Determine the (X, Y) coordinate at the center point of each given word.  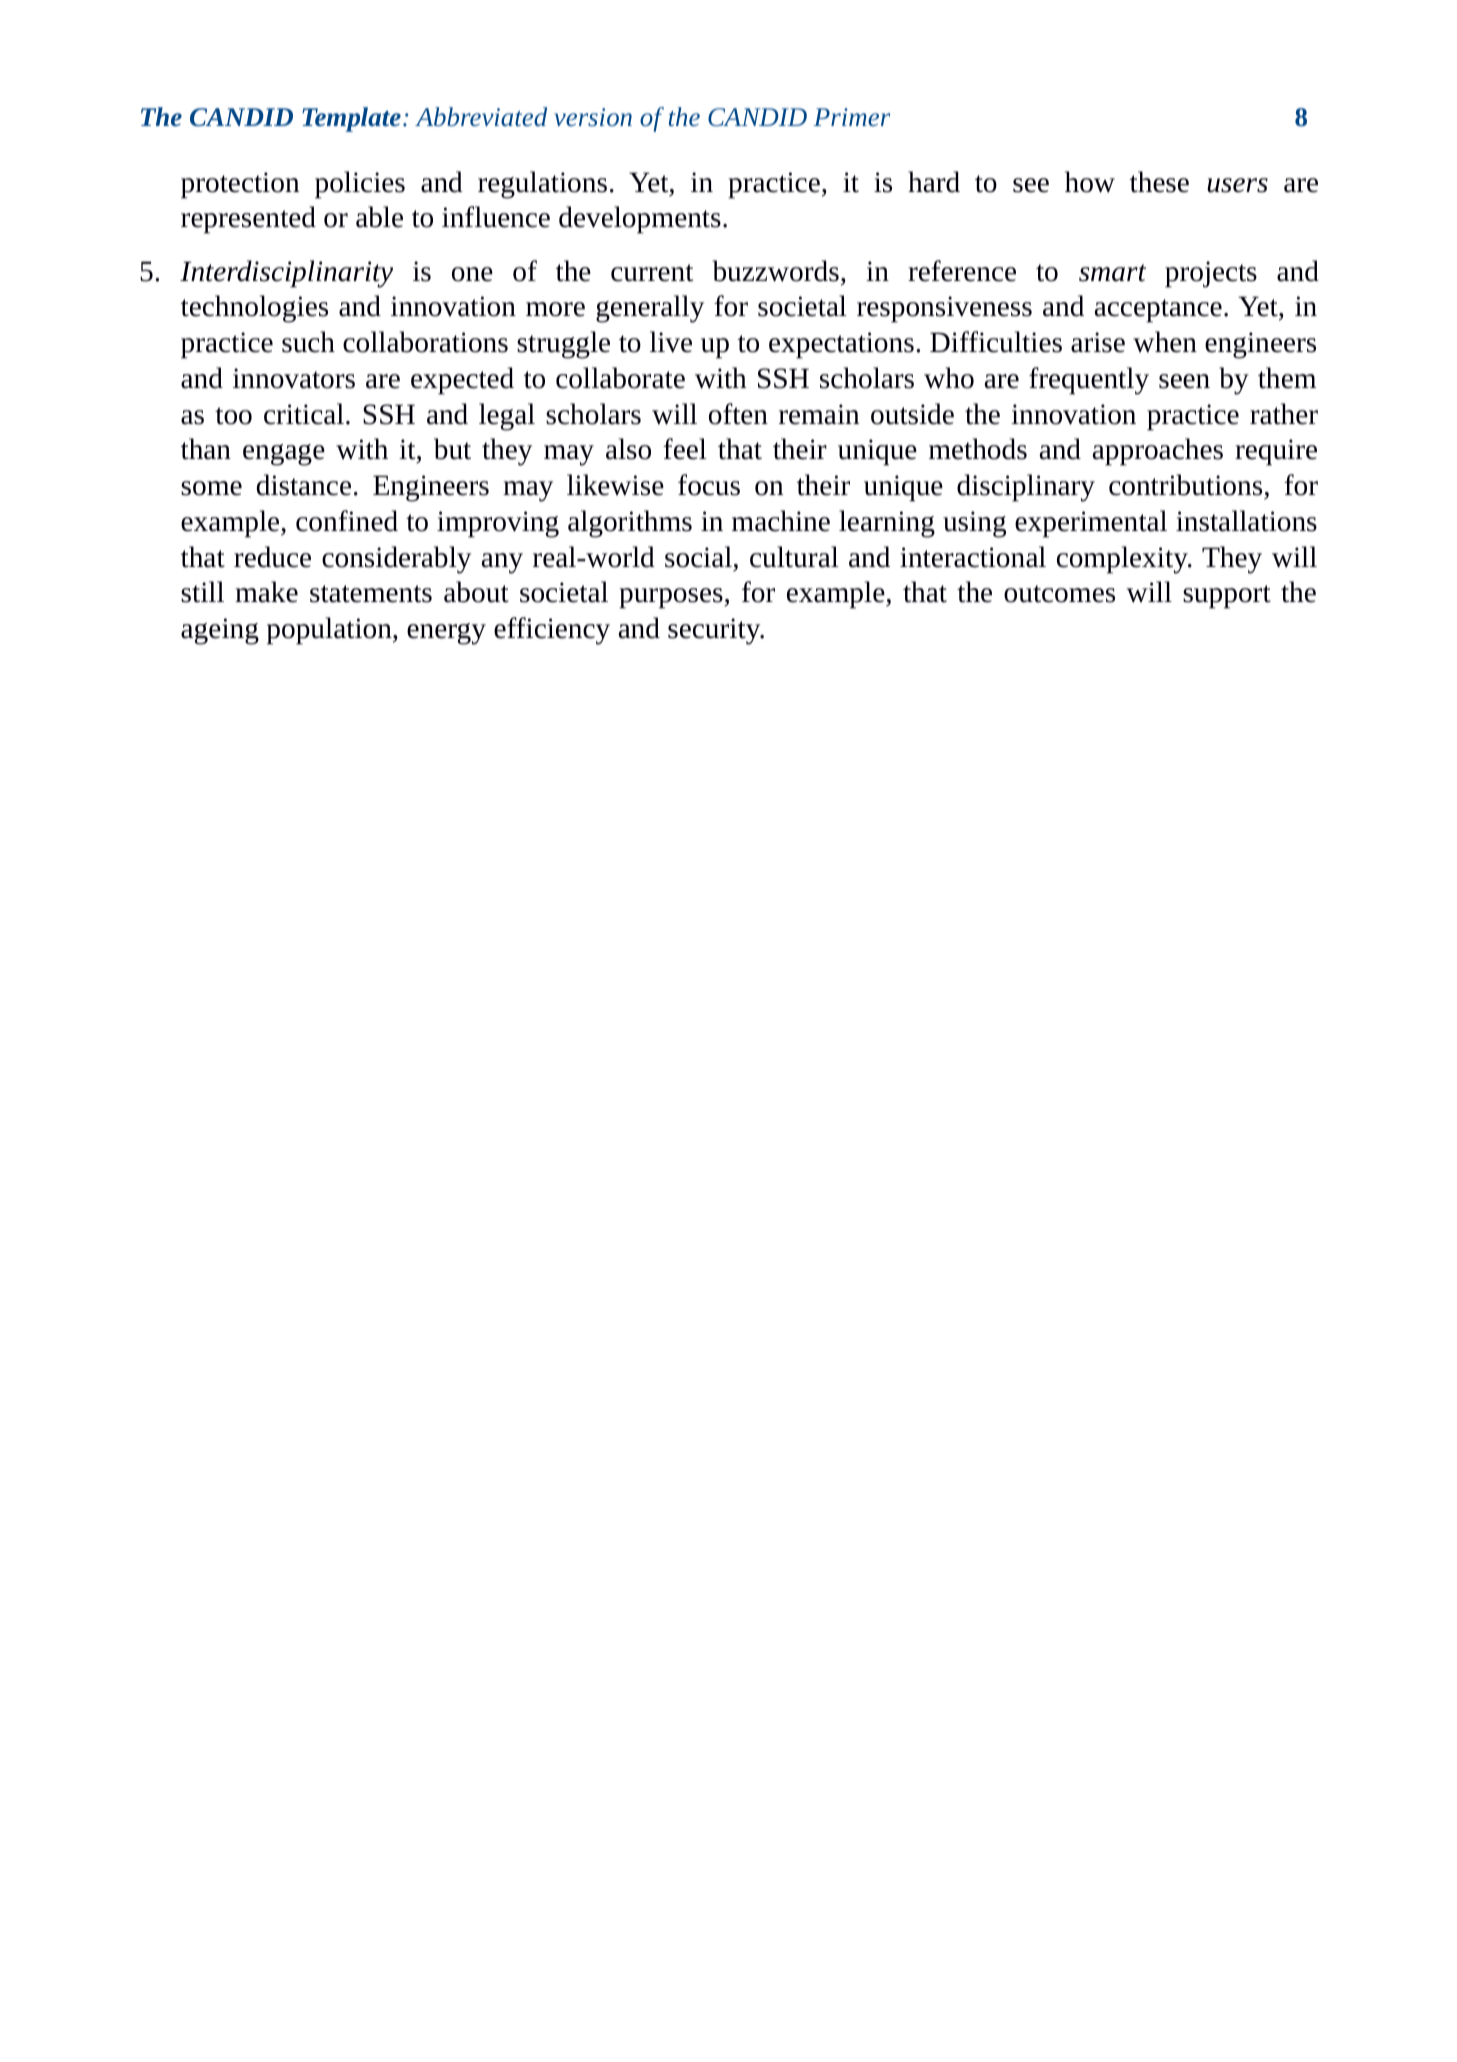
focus (709, 485)
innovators (294, 378)
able (379, 217)
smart (1112, 273)
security (715, 631)
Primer (852, 117)
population (330, 631)
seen (1184, 381)
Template (351, 119)
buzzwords (775, 271)
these (1159, 182)
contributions (1185, 485)
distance (304, 485)
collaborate (620, 378)
